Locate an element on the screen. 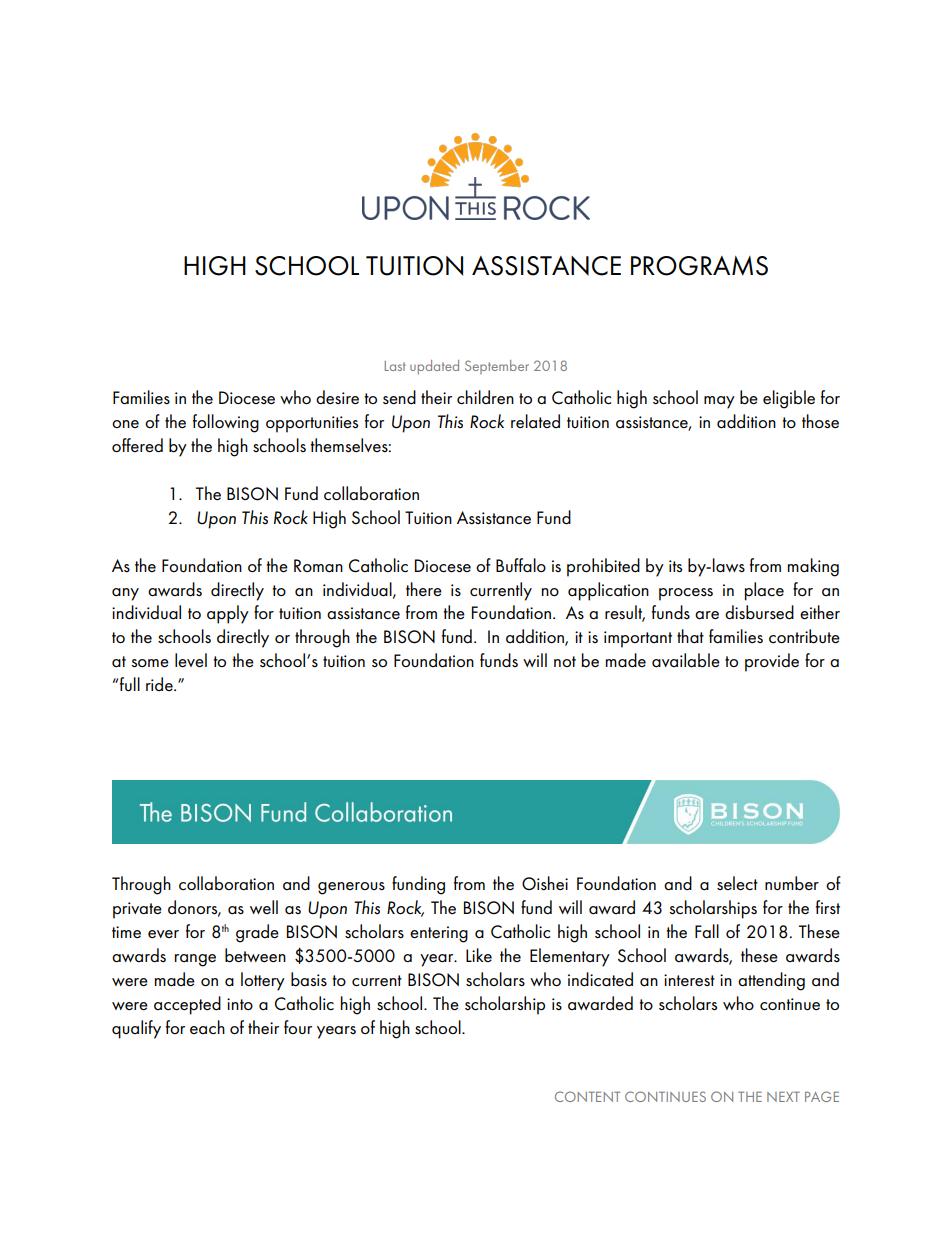 Image resolution: width=952 pixels, height=1233 pixels. desire is located at coordinates (337, 397).
